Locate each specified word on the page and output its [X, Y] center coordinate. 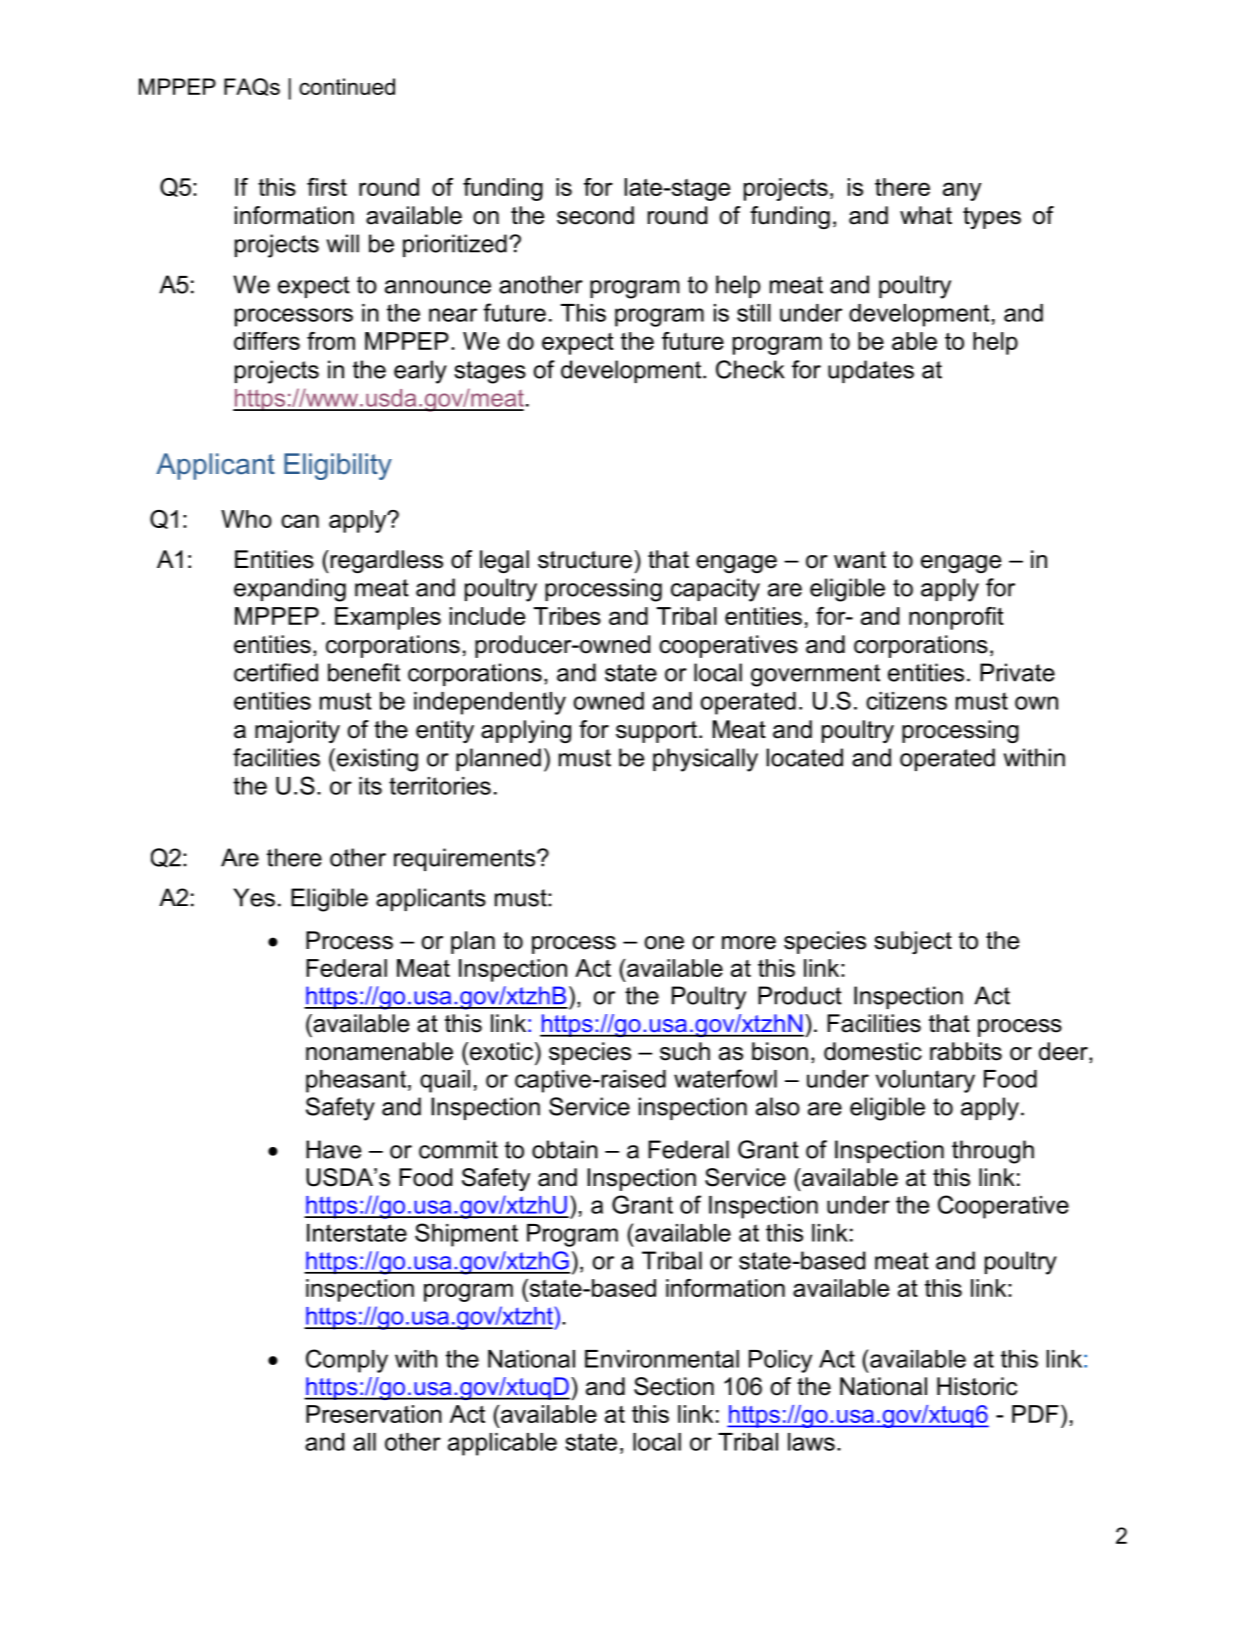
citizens [906, 701]
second [595, 215]
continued [347, 86]
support [656, 732]
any [962, 191]
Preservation [374, 1414]
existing [376, 760]
